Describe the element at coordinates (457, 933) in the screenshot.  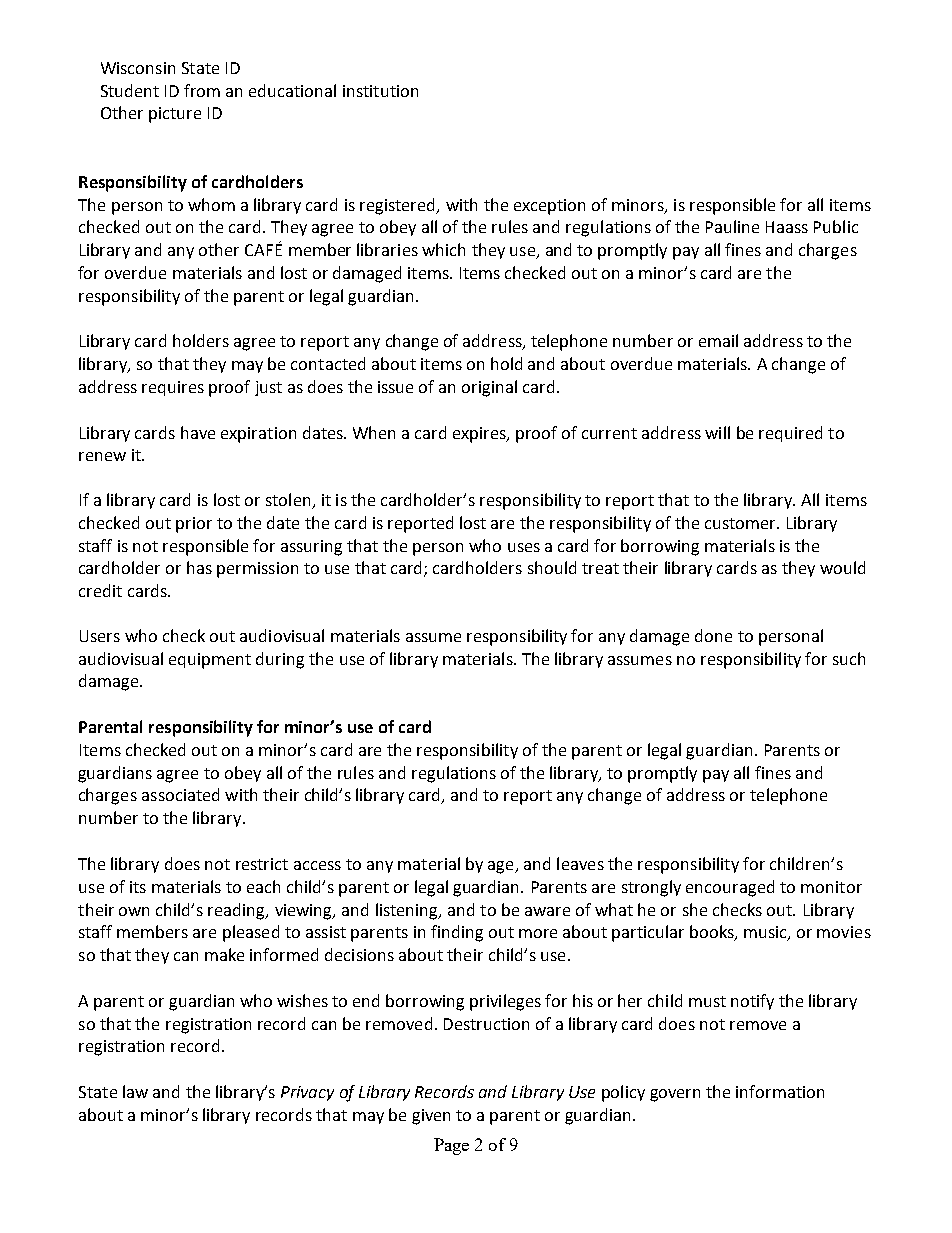
I see `finding` at that location.
